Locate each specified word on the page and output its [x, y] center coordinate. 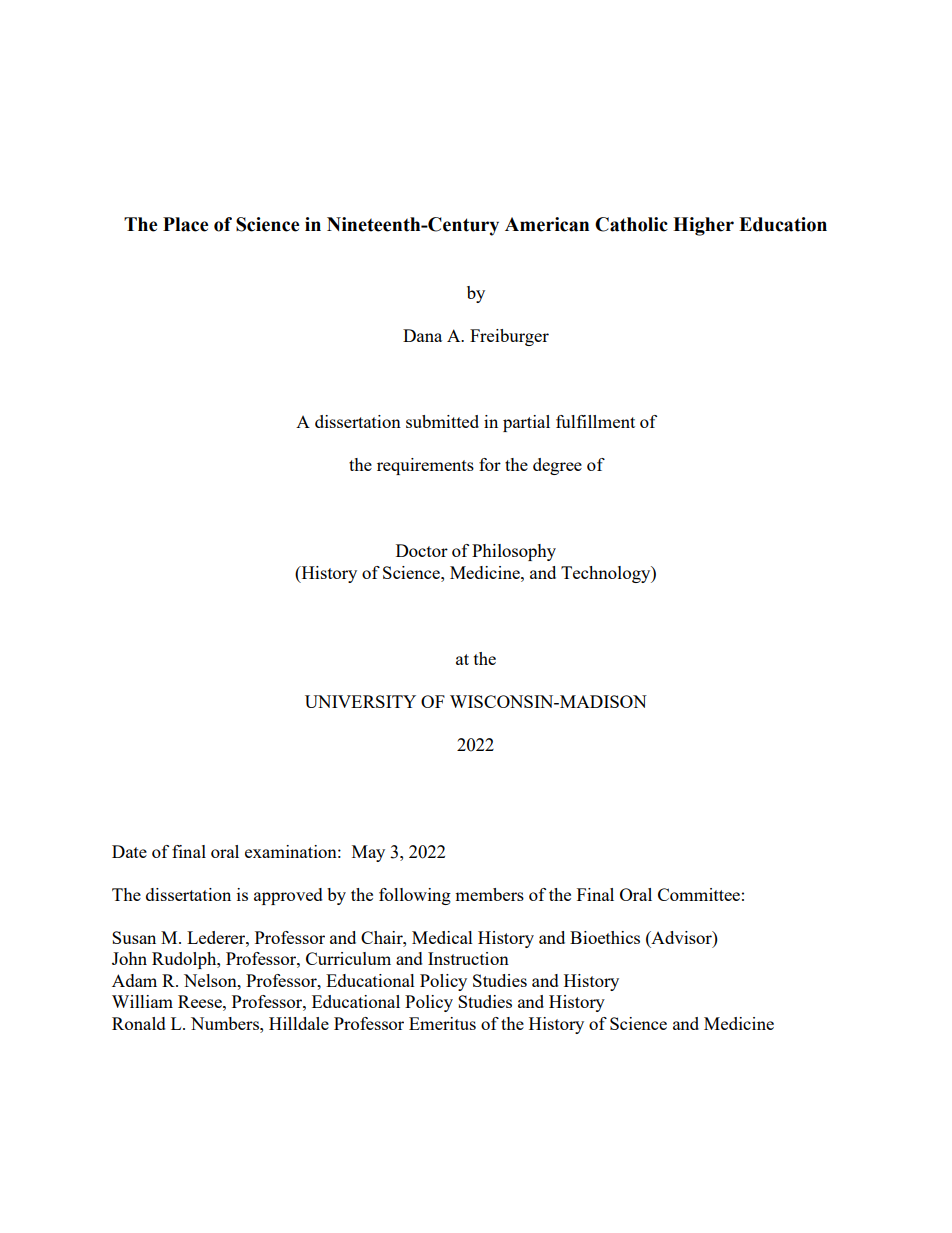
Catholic [631, 224]
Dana [422, 335]
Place [186, 224]
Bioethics [605, 937]
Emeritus [442, 1023]
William [142, 1001]
